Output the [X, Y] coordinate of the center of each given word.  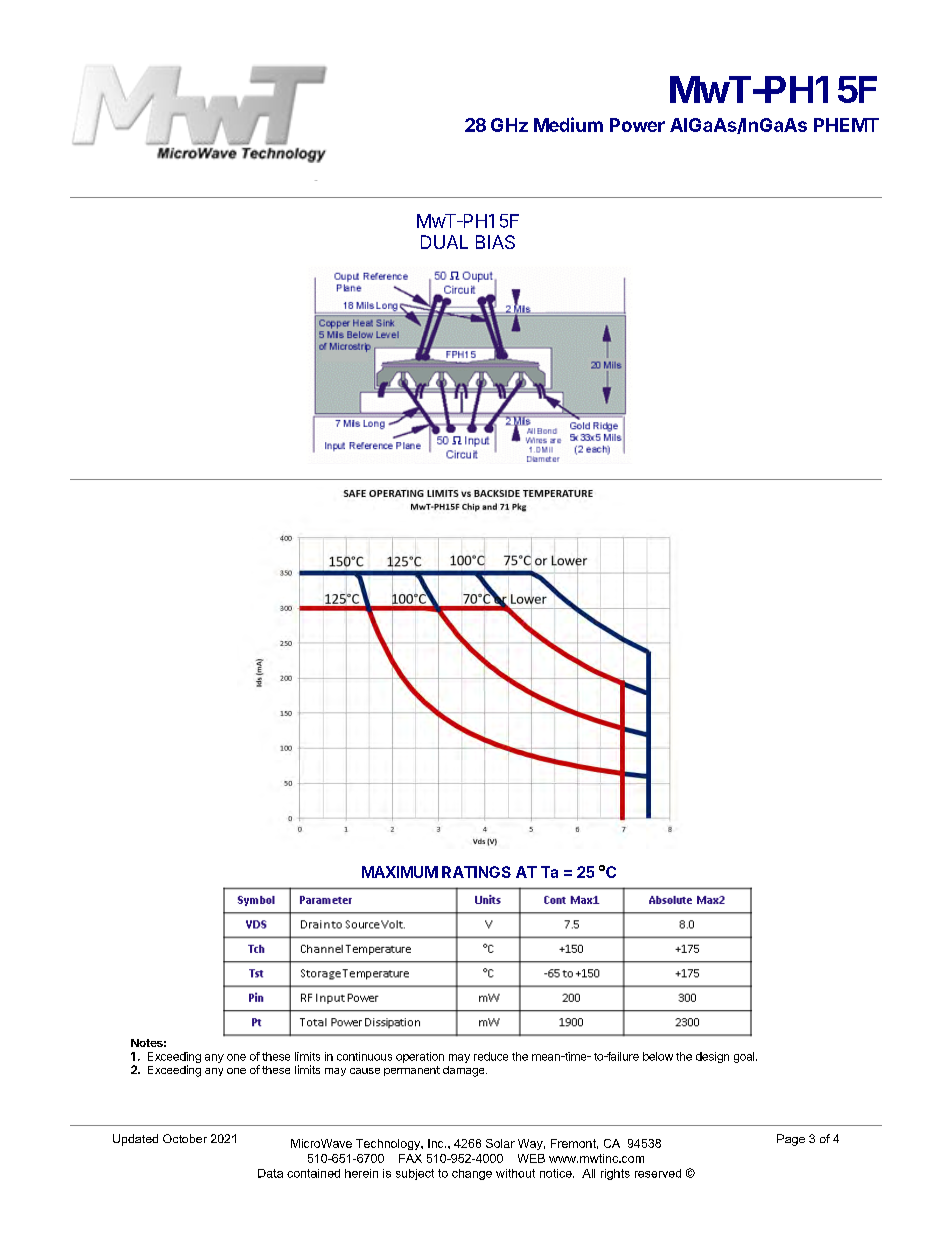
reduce [491, 1056]
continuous [364, 1056]
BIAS [495, 242]
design [712, 1057]
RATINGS [476, 872]
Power [637, 125]
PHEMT [846, 125]
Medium [568, 124]
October [185, 1138]
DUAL [444, 242]
